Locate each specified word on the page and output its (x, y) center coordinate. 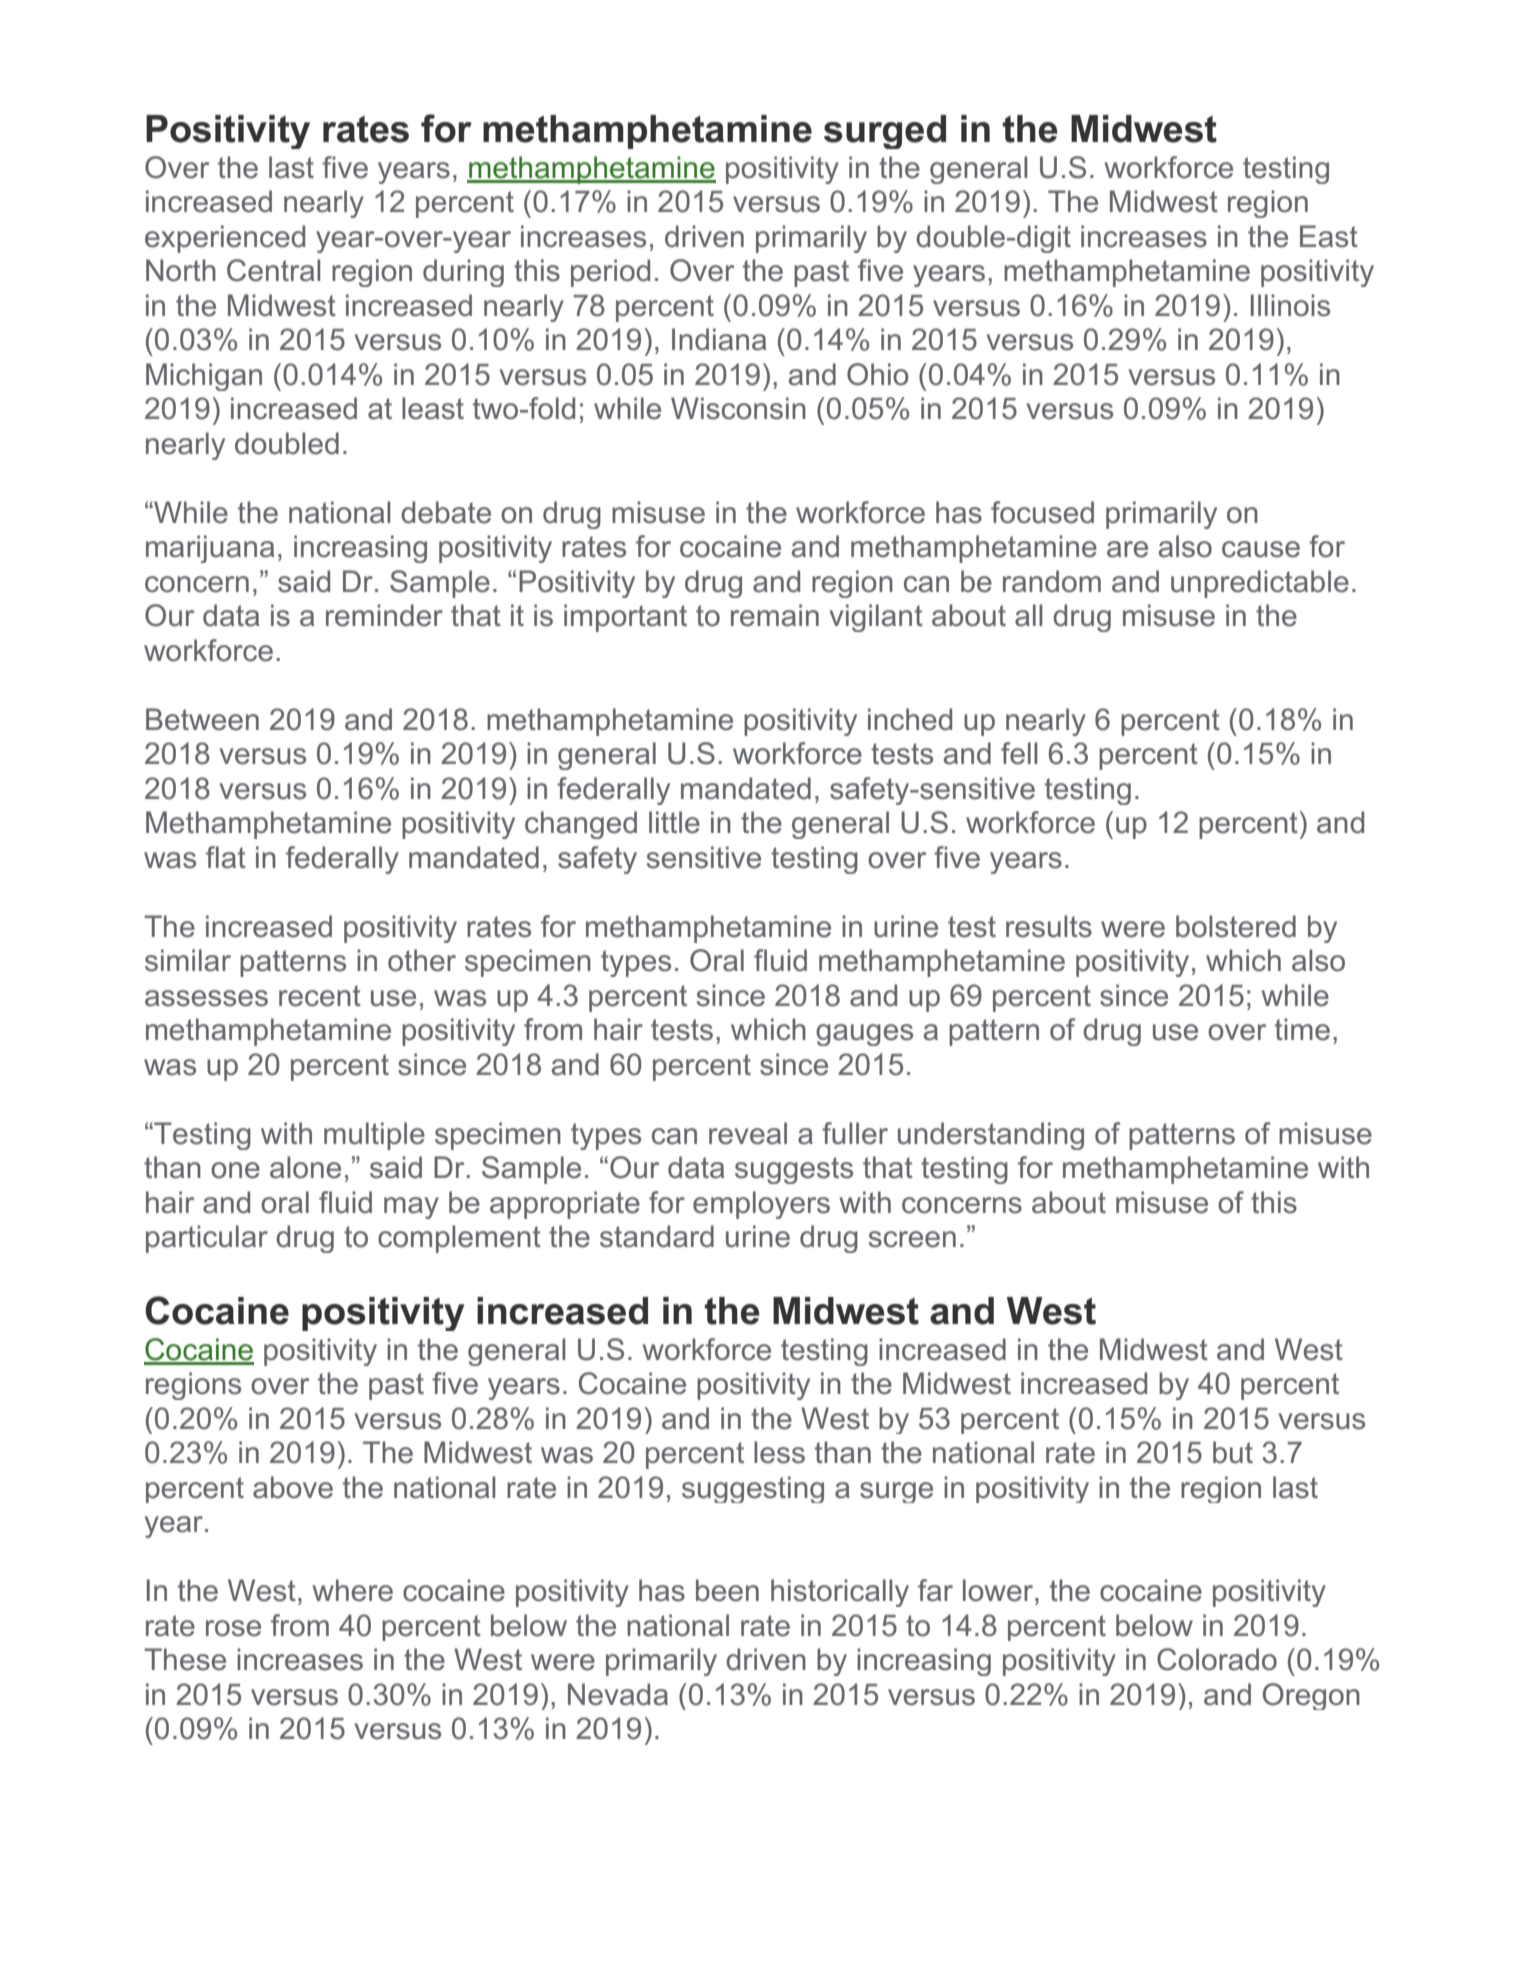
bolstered (1236, 926)
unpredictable (1260, 584)
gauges (864, 1035)
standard (657, 1236)
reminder (384, 615)
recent (320, 996)
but (1233, 1452)
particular (207, 1239)
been (727, 1590)
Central (273, 270)
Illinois (1290, 305)
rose (233, 1628)
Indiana (719, 339)
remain (775, 615)
